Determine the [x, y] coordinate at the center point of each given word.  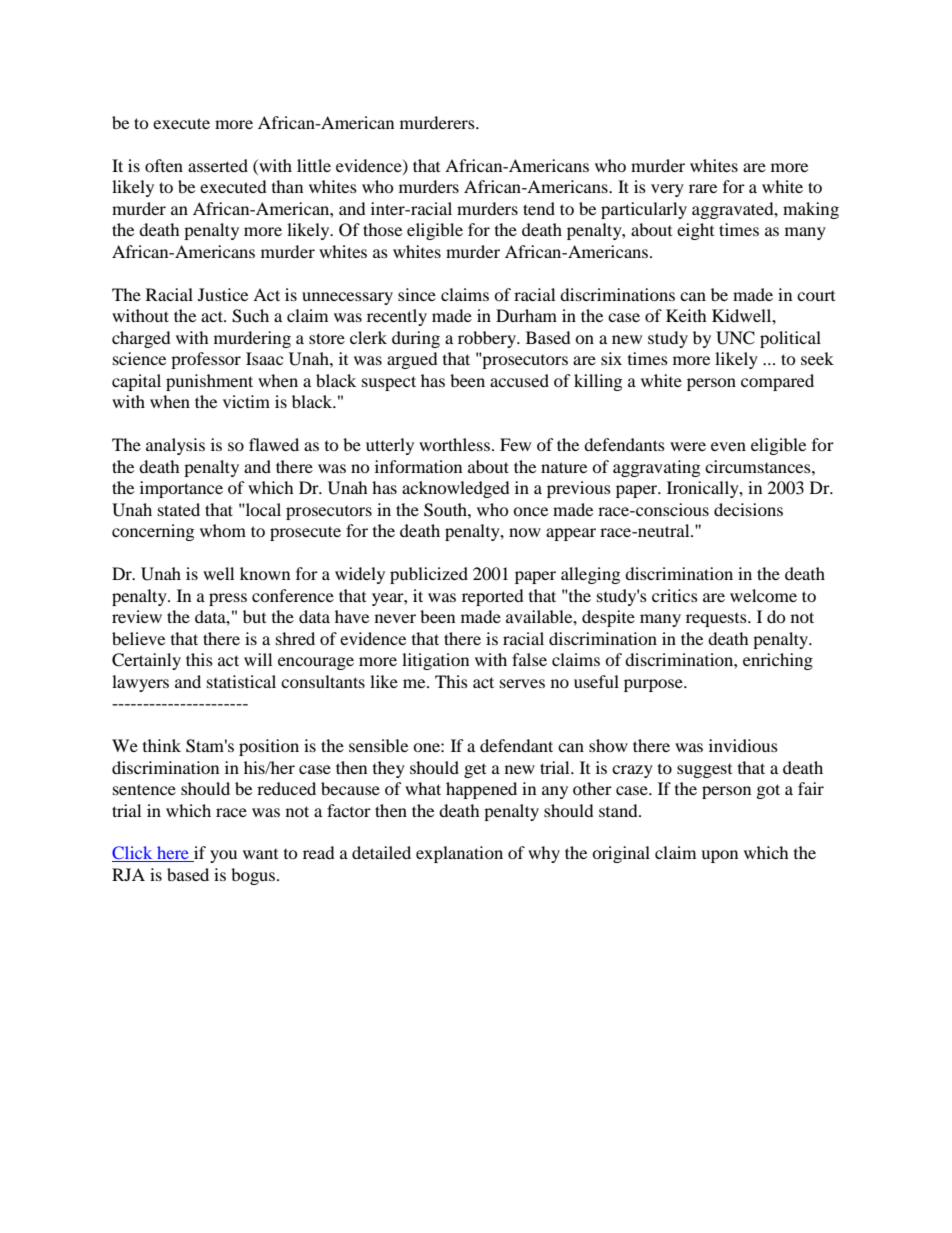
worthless [454, 444]
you [223, 856]
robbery [488, 339]
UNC [735, 338]
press [228, 599]
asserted [218, 165]
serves [522, 683]
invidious [743, 745]
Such [250, 316]
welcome [763, 595]
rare [703, 188]
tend [539, 208]
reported [493, 597]
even [728, 446]
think [162, 745]
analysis [175, 446]
